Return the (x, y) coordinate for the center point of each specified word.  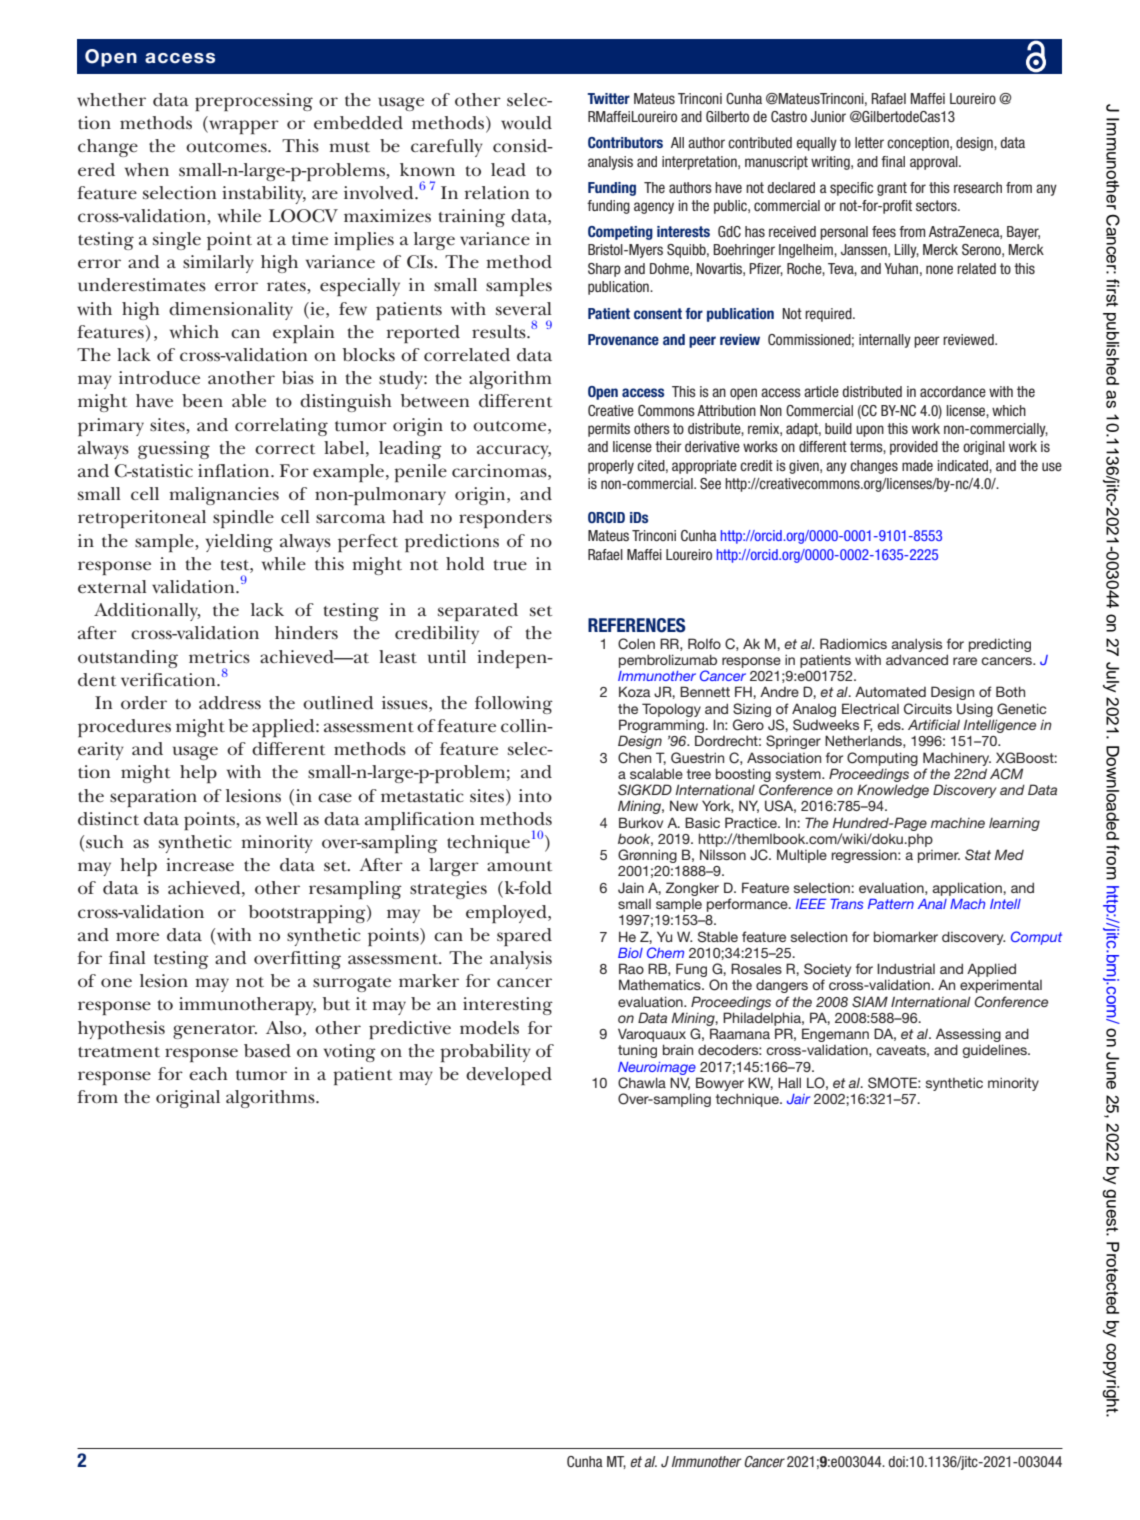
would (526, 123)
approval (935, 163)
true (510, 565)
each (208, 1074)
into (535, 796)
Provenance (623, 339)
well (282, 819)
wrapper (243, 127)
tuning (637, 1051)
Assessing (969, 1036)
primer (939, 856)
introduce (159, 378)
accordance (953, 391)
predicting (1000, 645)
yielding (239, 543)
